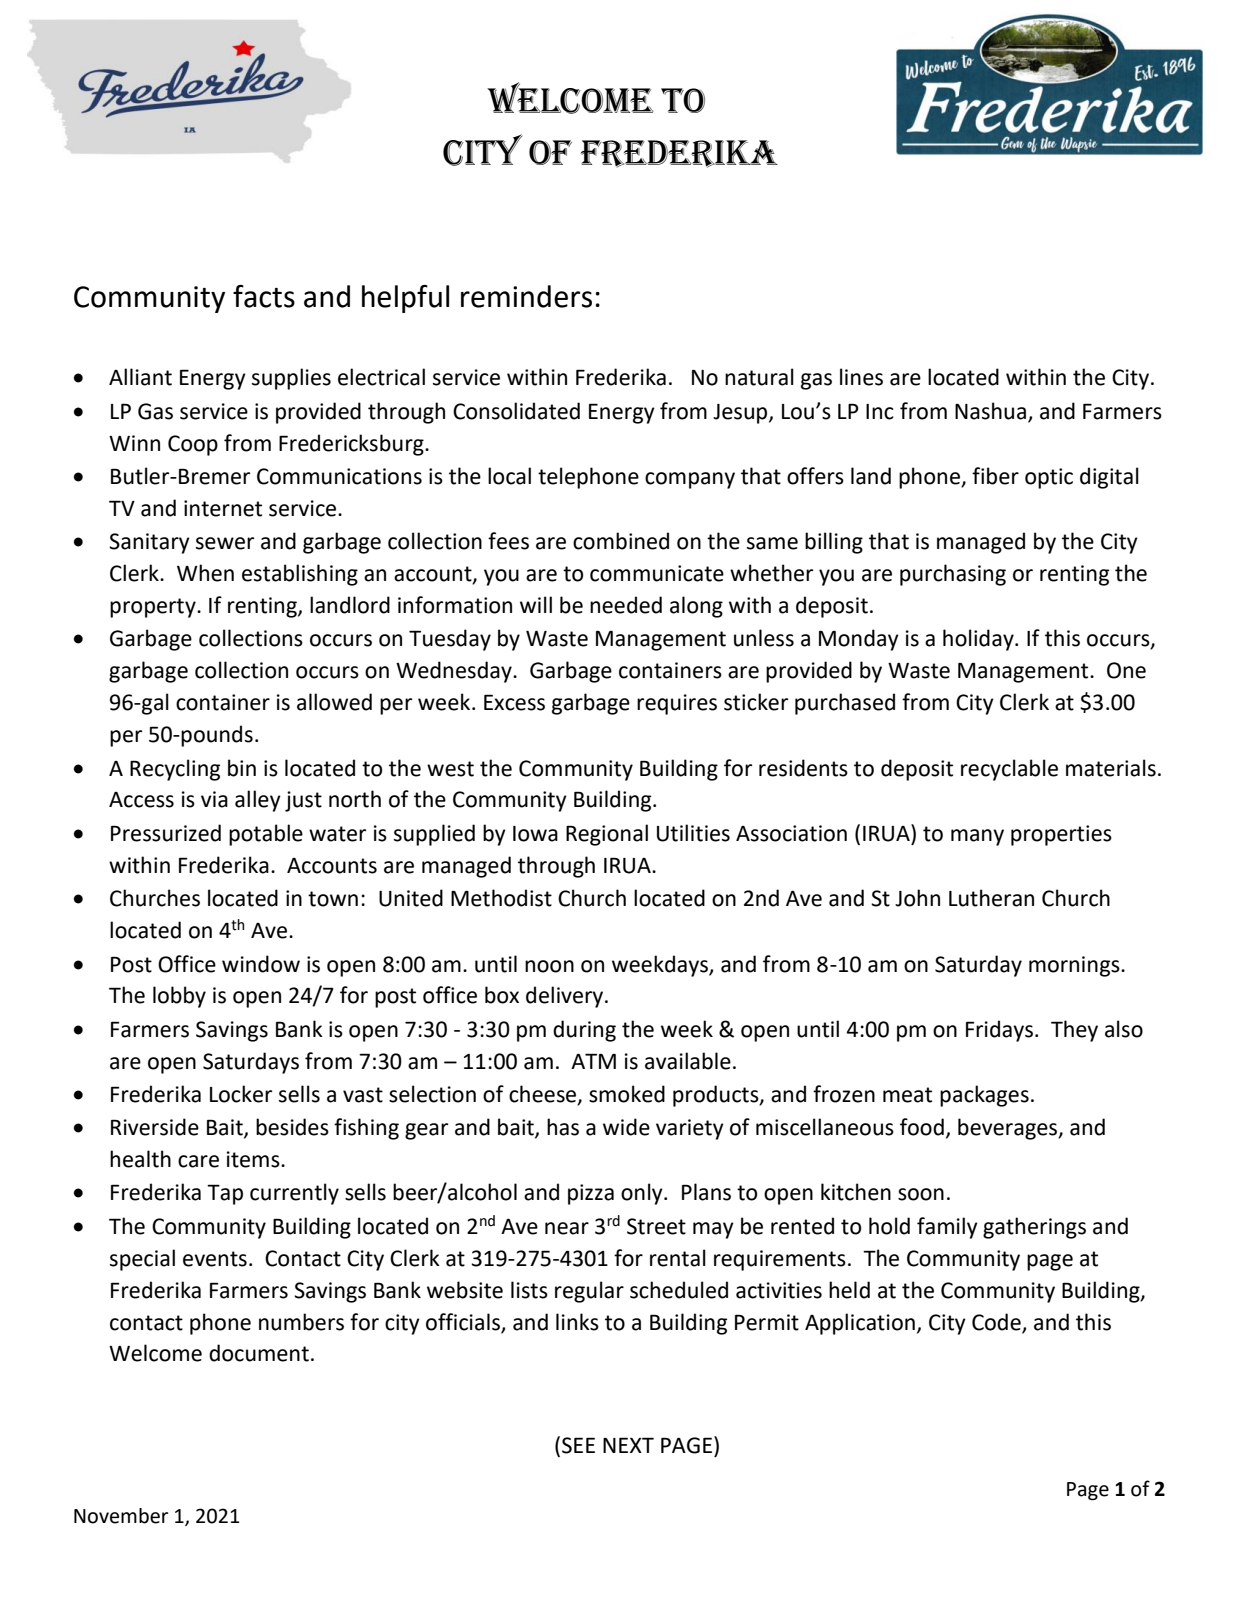 The height and width of the screenshot is (1602, 1238). What do you see at coordinates (264, 296) in the screenshot?
I see `facts` at bounding box center [264, 296].
